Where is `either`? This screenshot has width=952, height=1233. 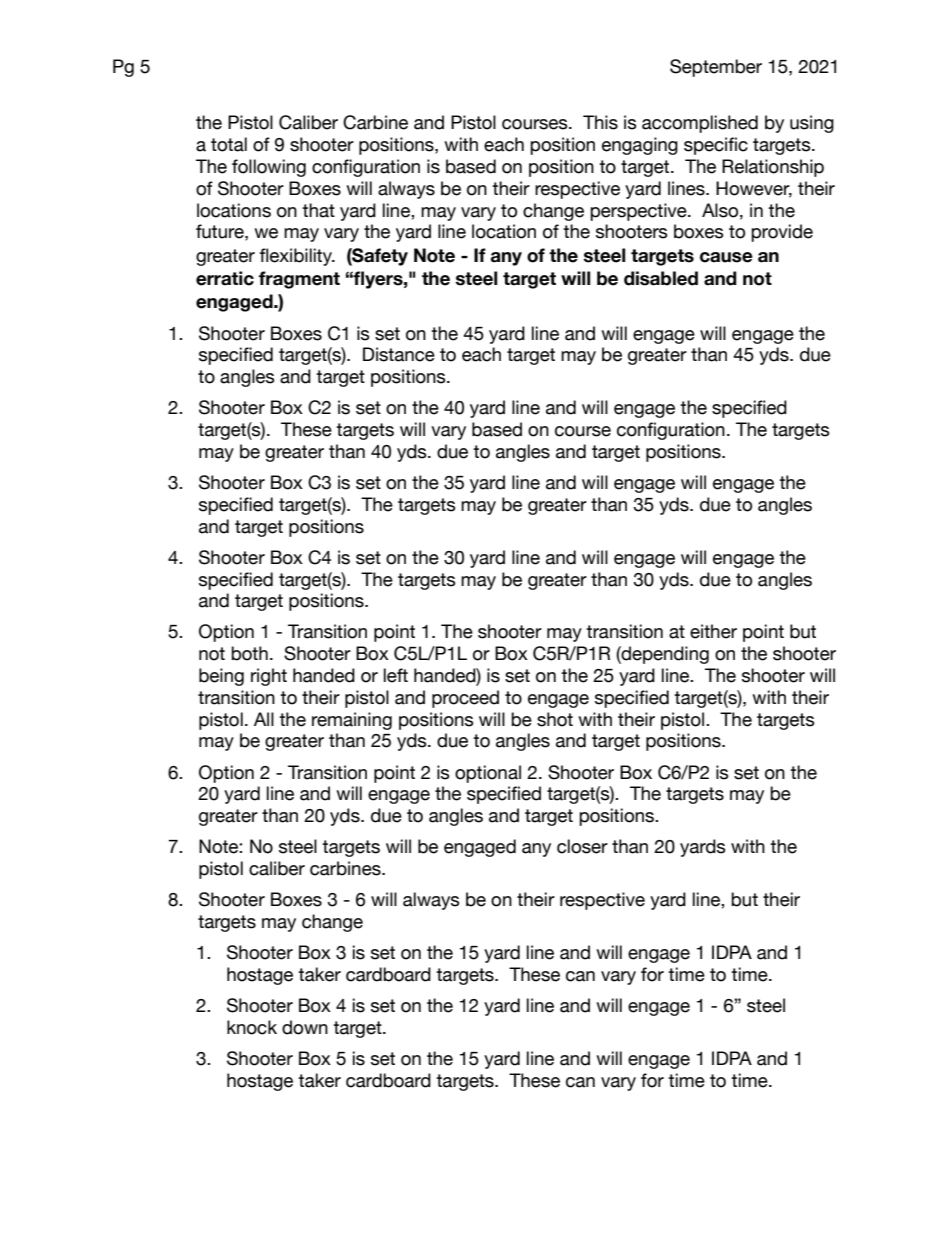
either is located at coordinates (713, 631).
